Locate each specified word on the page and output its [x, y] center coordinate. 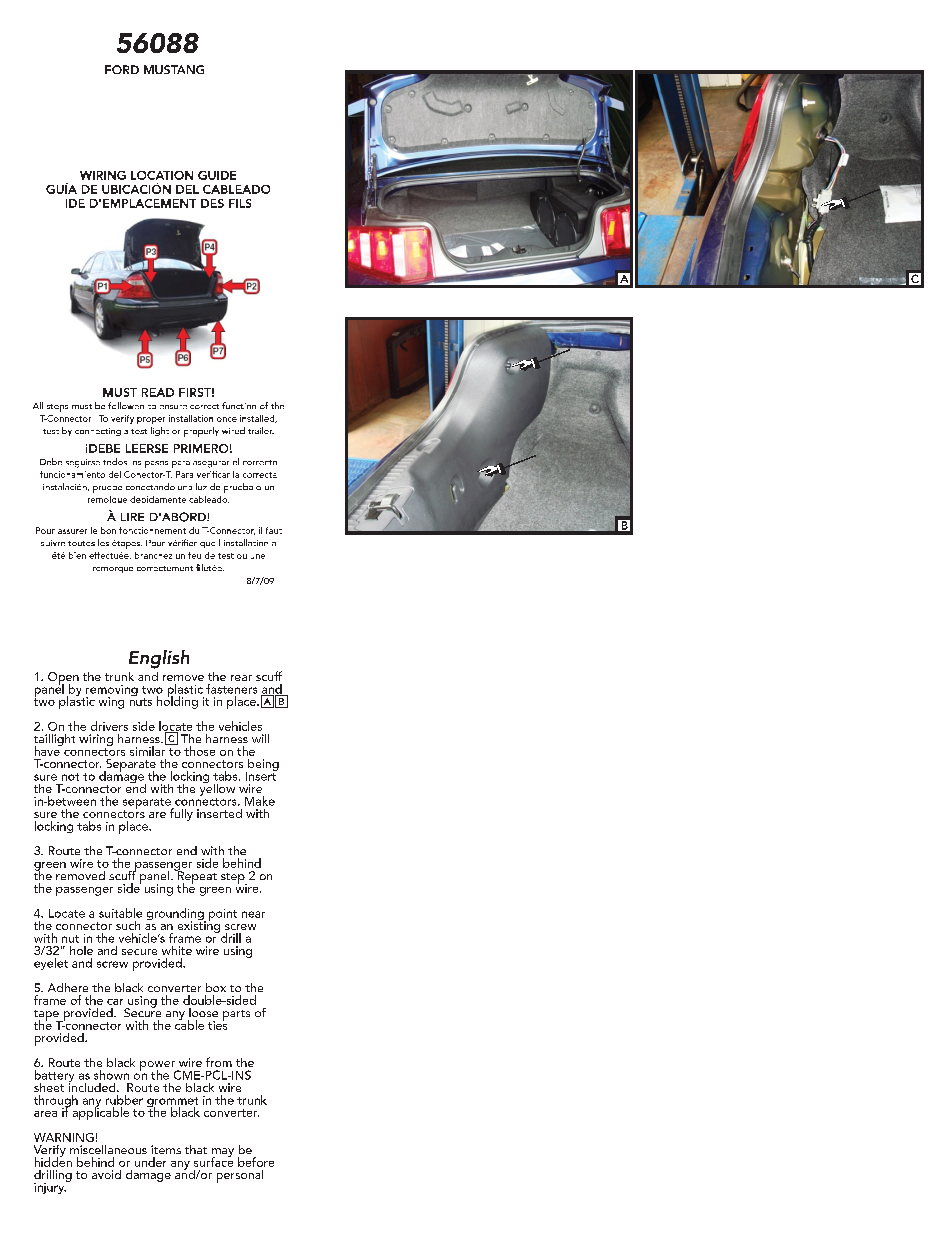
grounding [176, 915]
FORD [122, 69]
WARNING [64, 1137]
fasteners [231, 689]
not [70, 777]
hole [81, 950]
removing [112, 692]
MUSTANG [174, 69]
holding [177, 701]
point [223, 915]
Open [63, 679]
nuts [141, 702]
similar [149, 750]
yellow [217, 788]
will [260, 738]
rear [241, 678]
